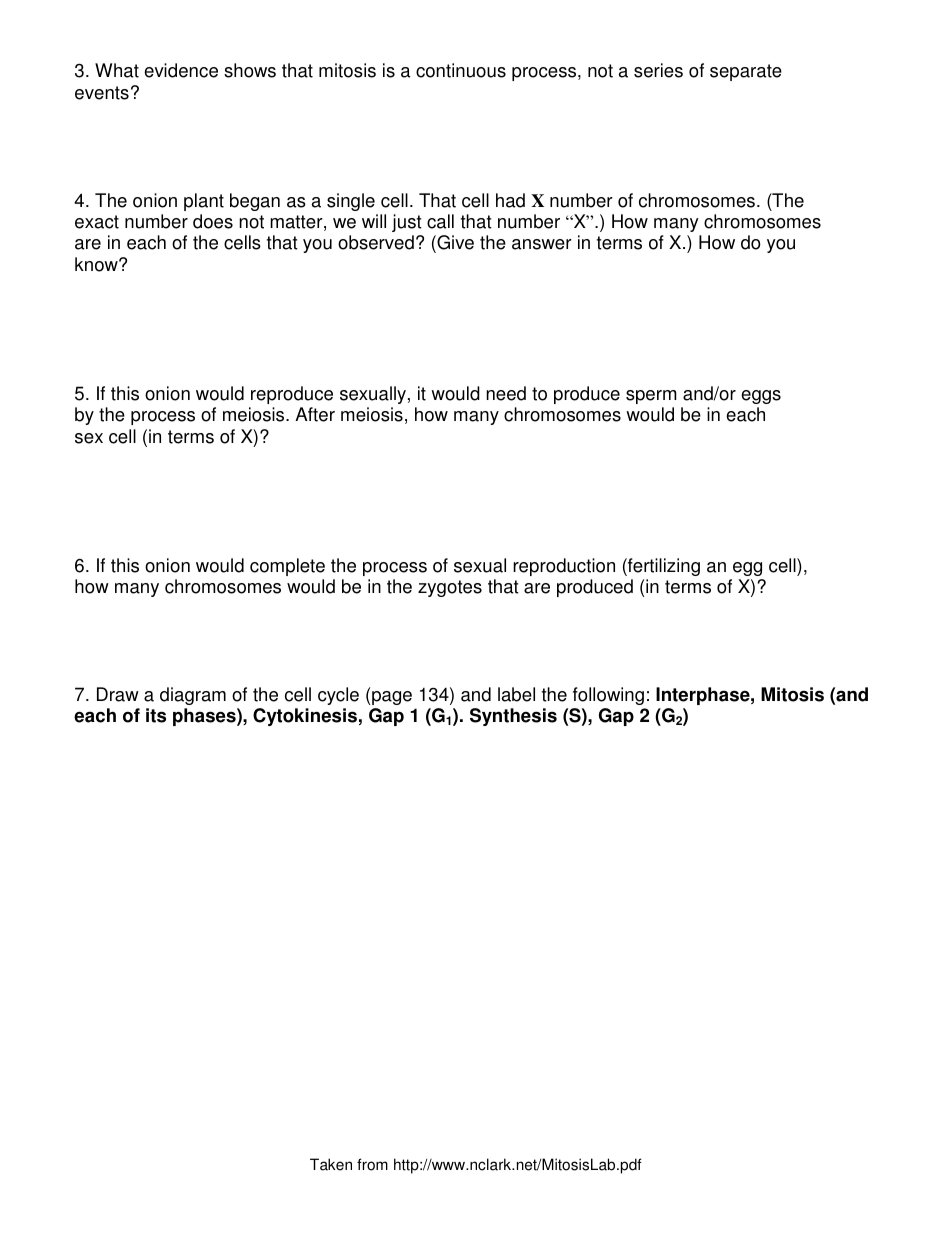  Describe the element at coordinates (651, 397) in the page. I see `sperm` at that location.
